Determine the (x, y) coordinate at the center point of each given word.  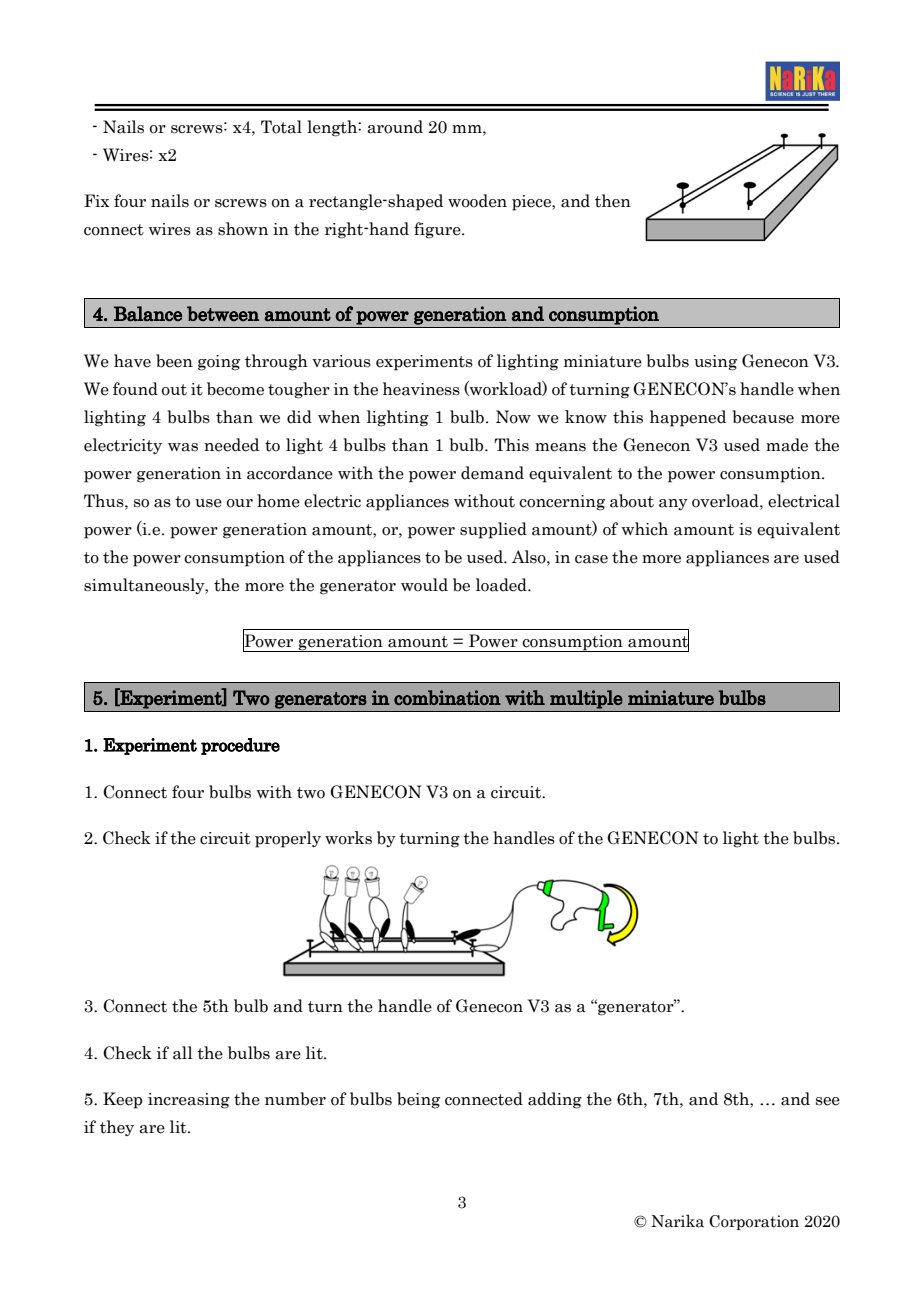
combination (447, 697)
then (613, 201)
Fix (97, 200)
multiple (586, 699)
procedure (240, 746)
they (117, 1128)
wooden (477, 201)
